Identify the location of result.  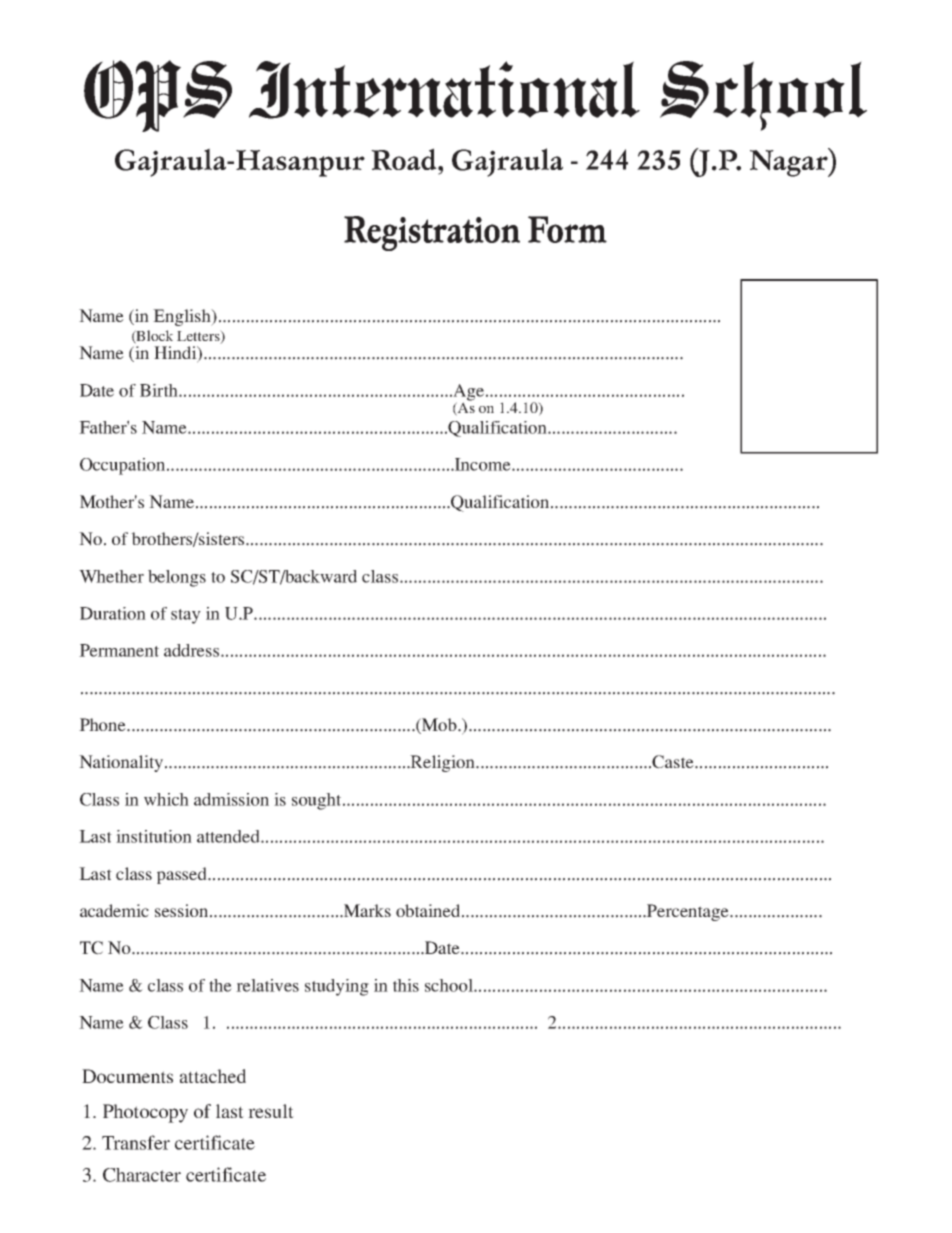
(271, 1111).
